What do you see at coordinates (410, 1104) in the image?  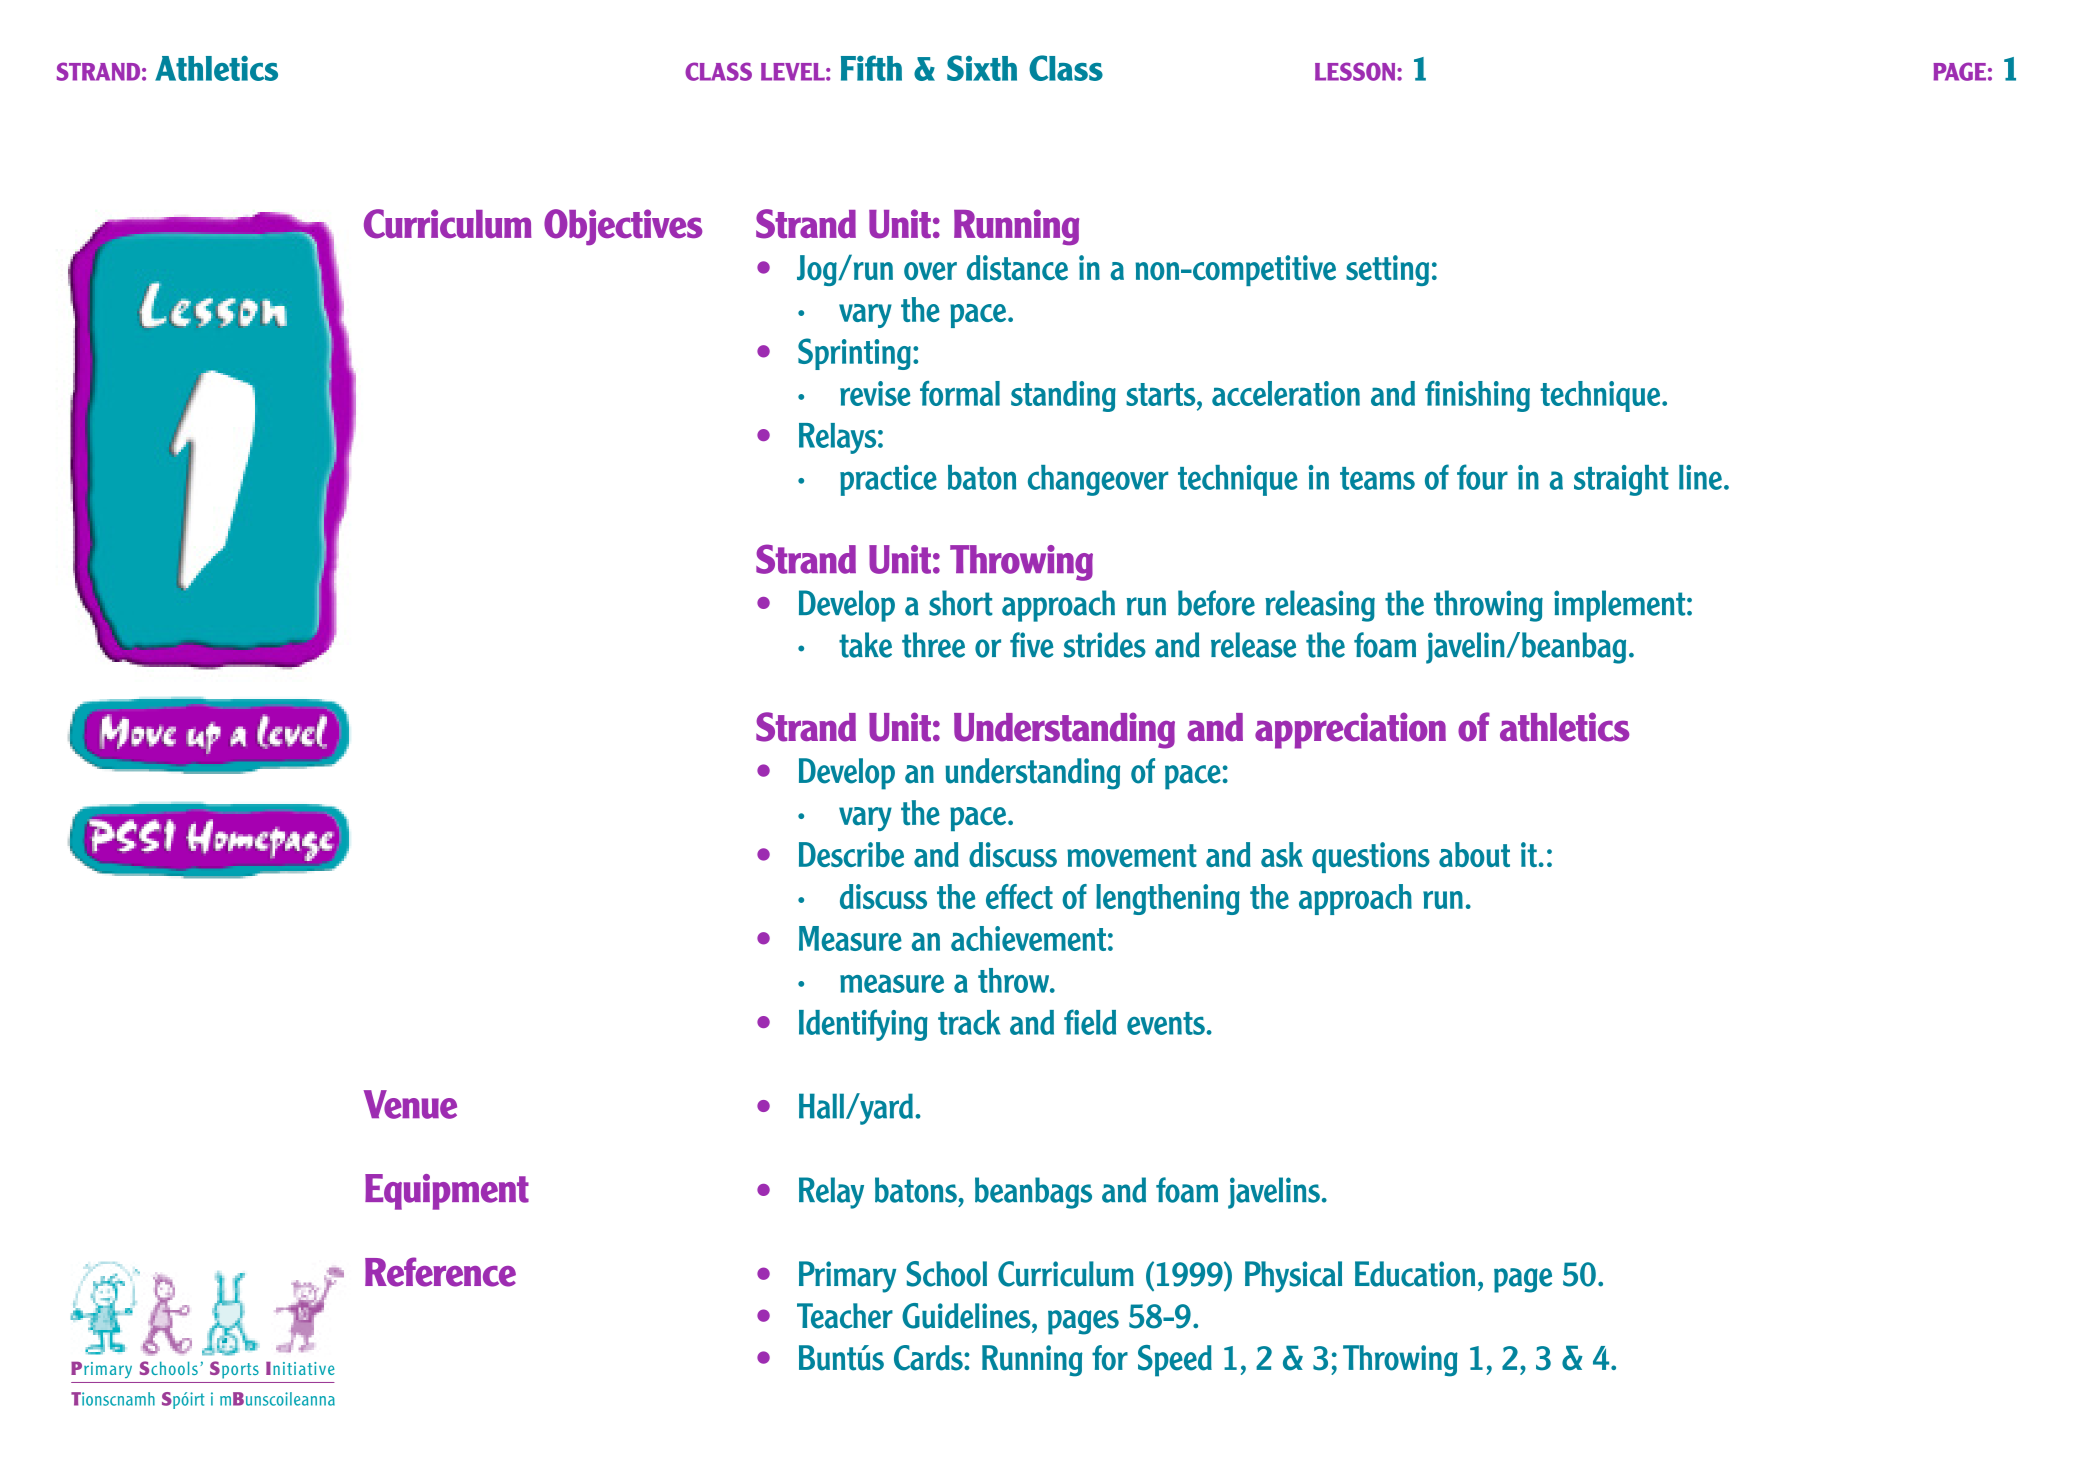 I see `Venue` at bounding box center [410, 1104].
